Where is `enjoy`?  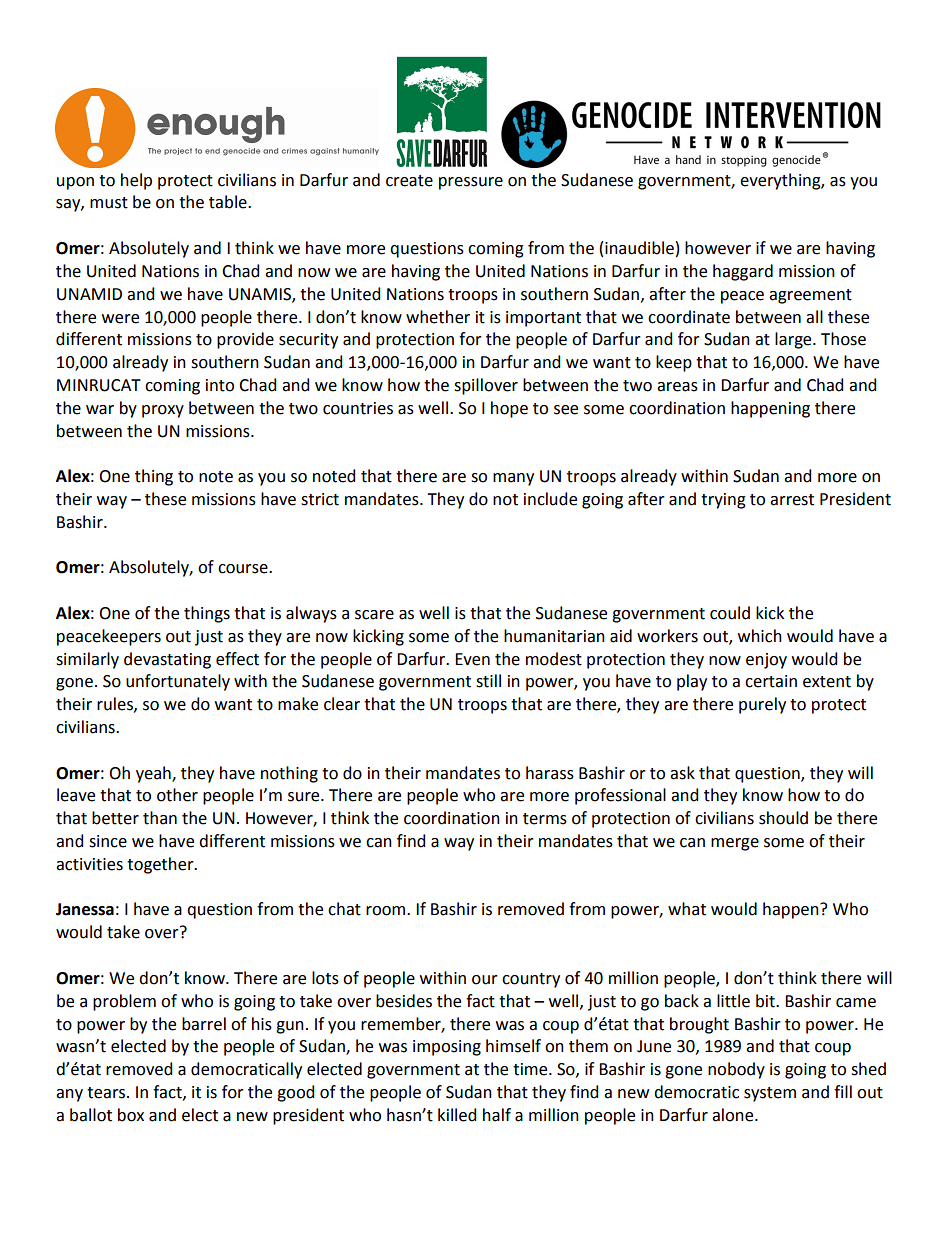 enjoy is located at coordinates (766, 661).
